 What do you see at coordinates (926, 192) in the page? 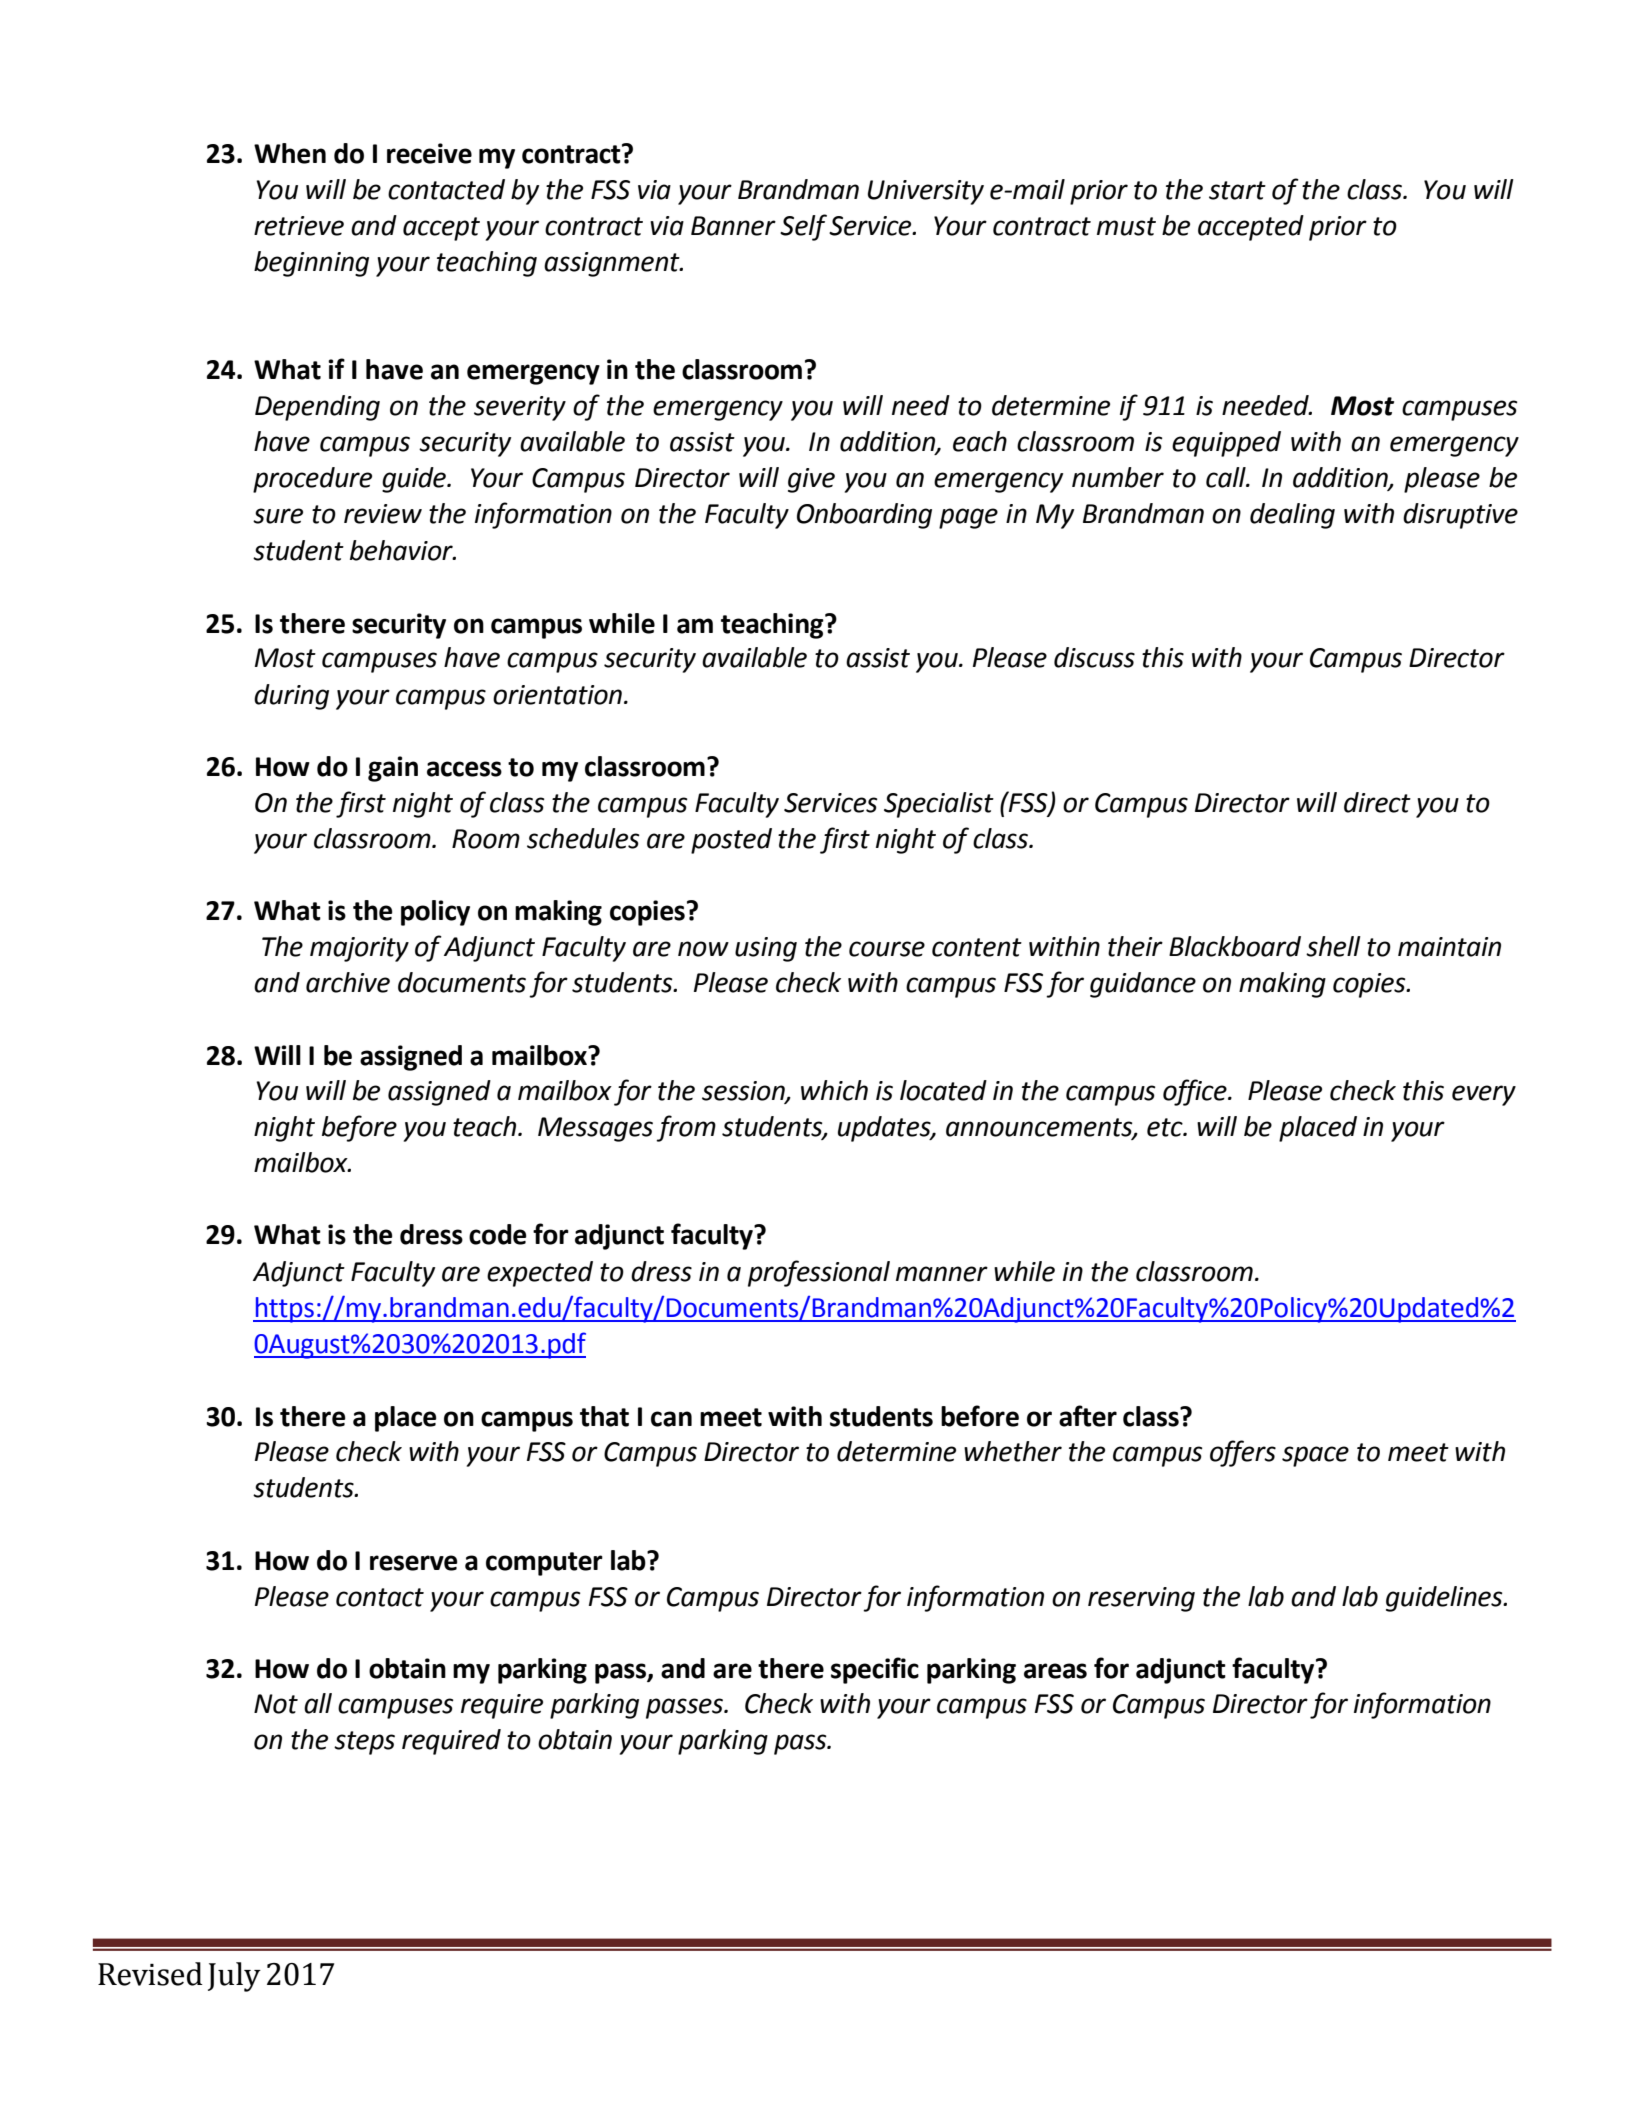
I see `University` at bounding box center [926, 192].
